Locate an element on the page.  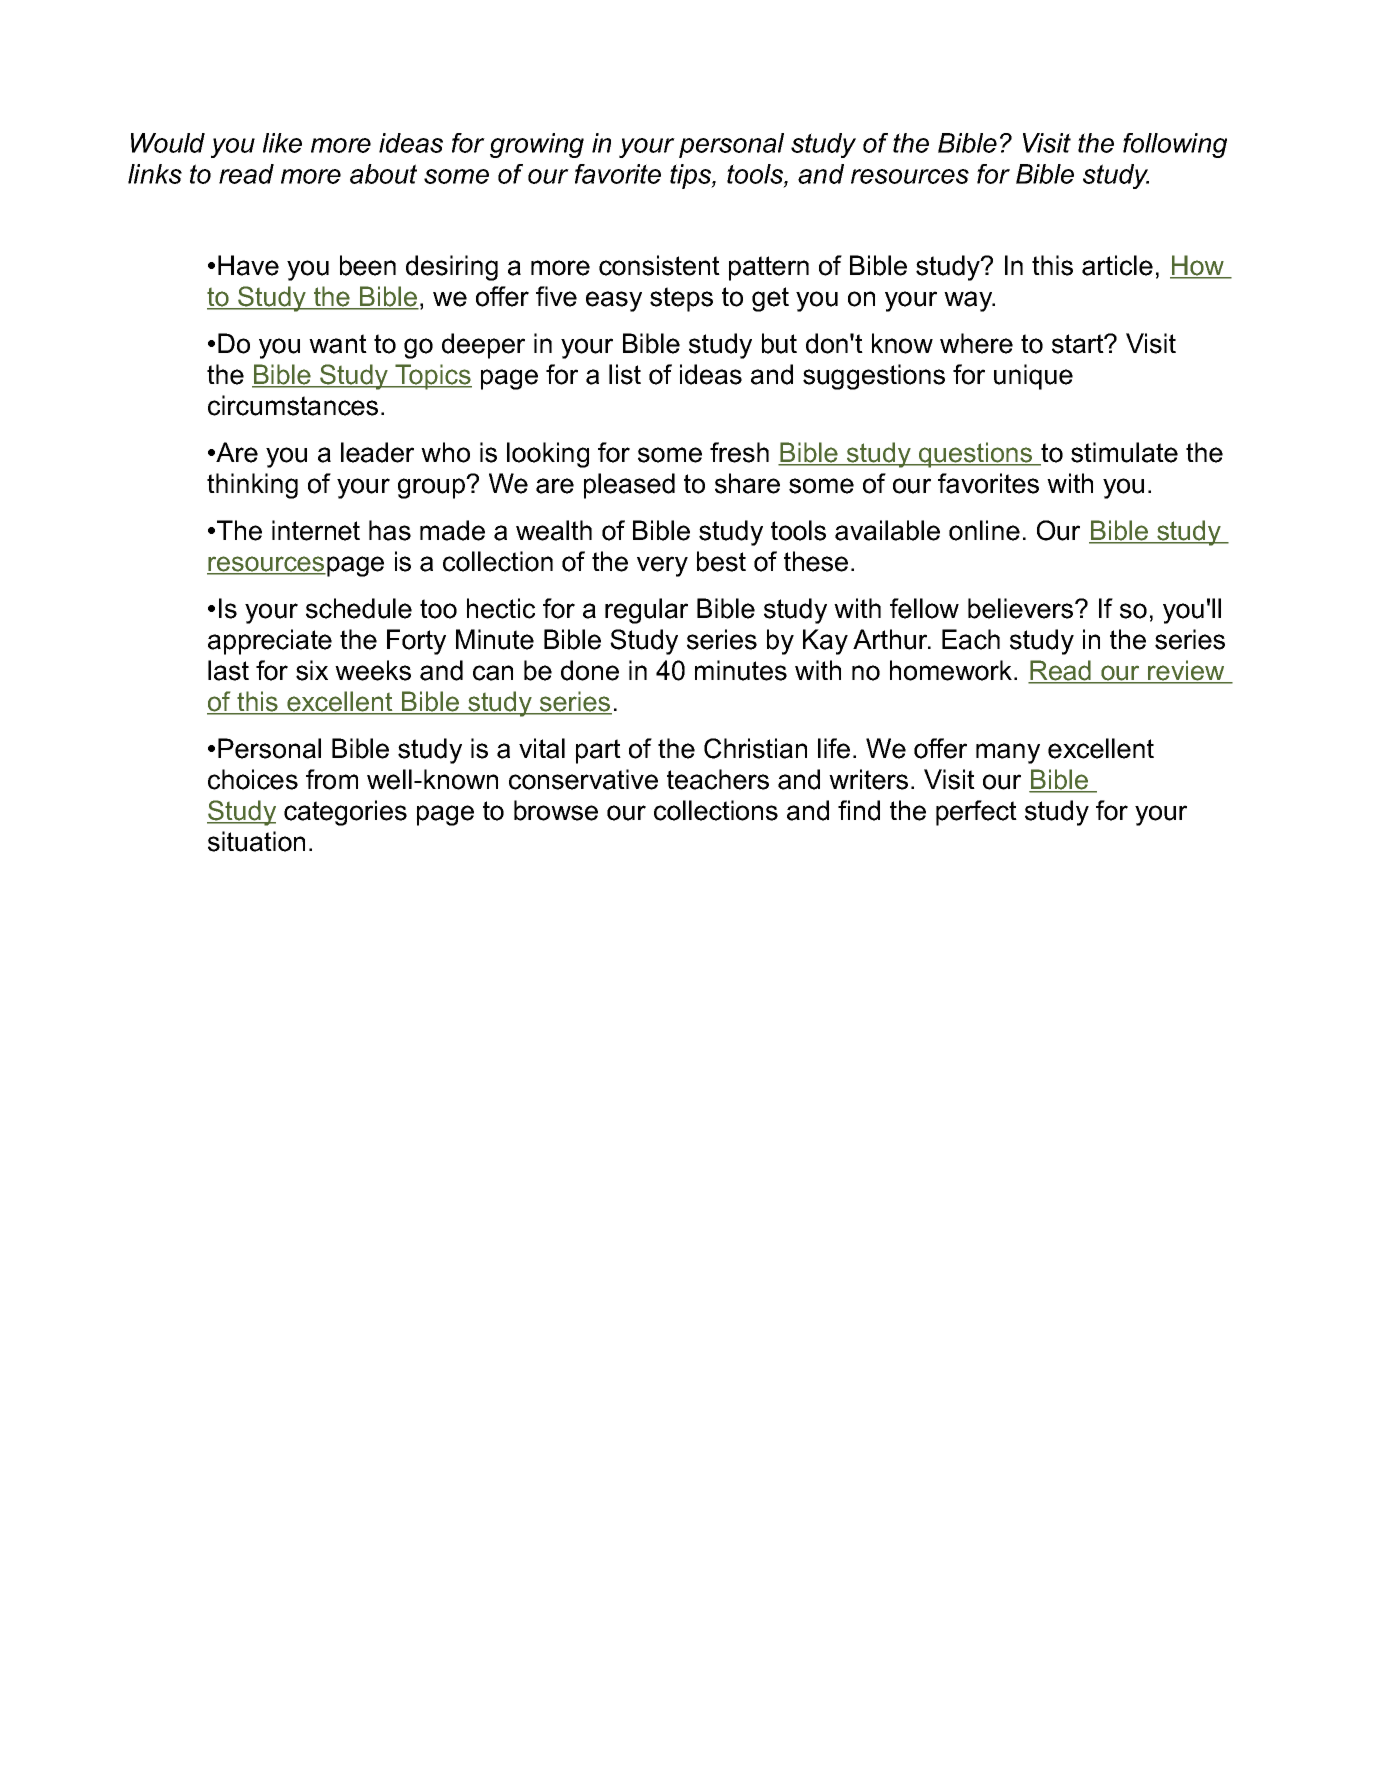
schedule is located at coordinates (359, 608).
